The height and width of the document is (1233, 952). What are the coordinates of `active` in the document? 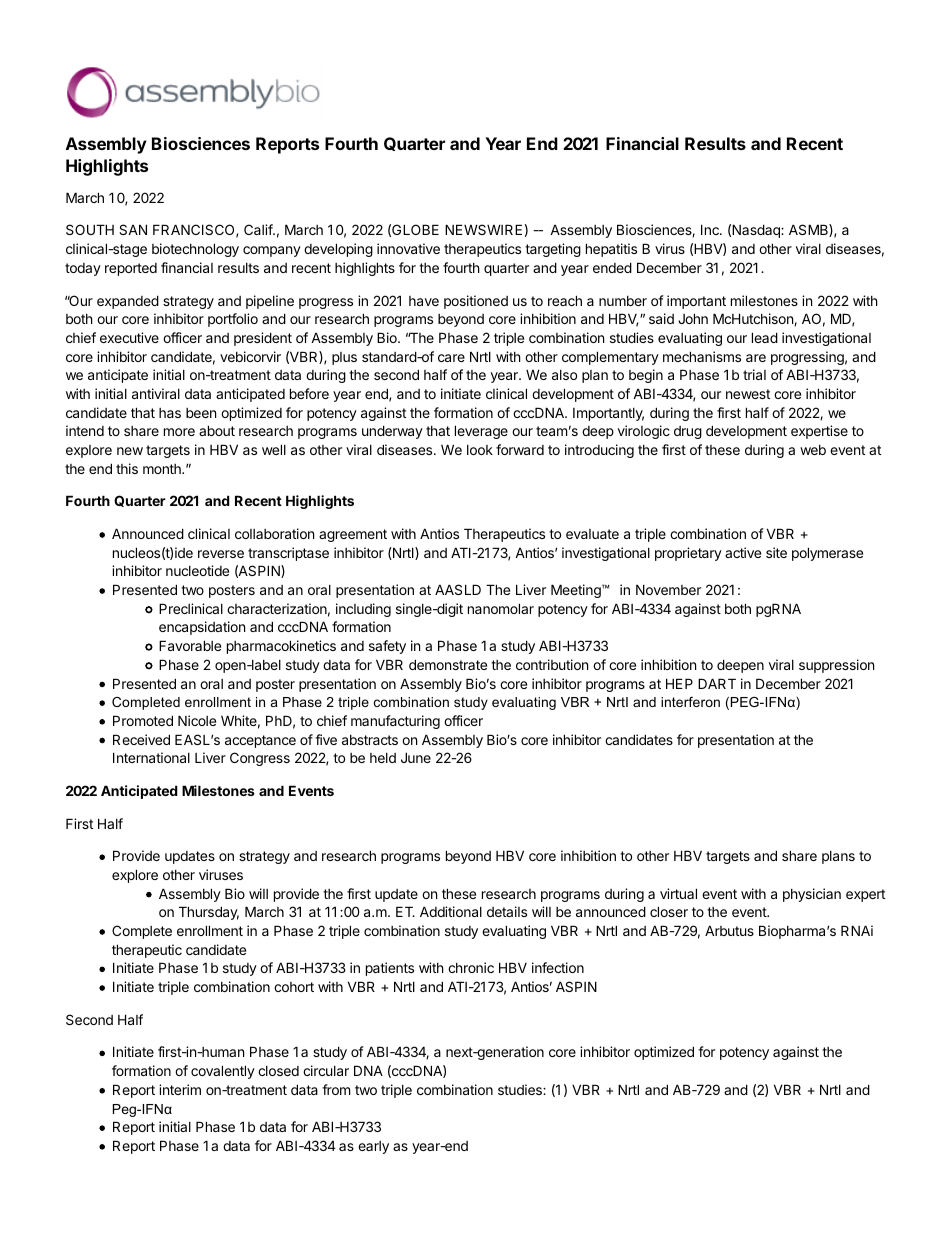 It's located at (743, 552).
